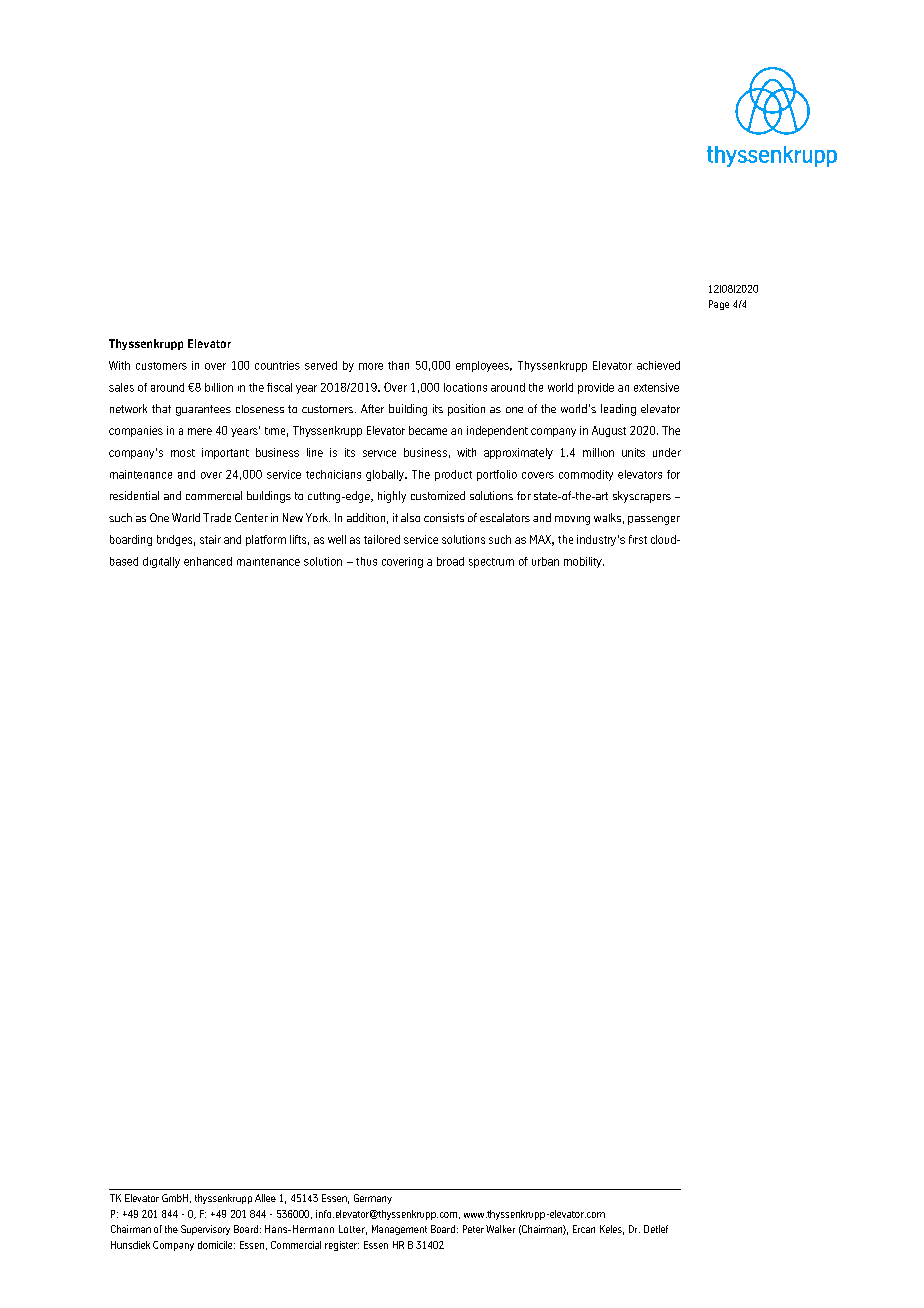 This screenshot has width=924, height=1308. What do you see at coordinates (208, 561) in the screenshot?
I see `enhanced` at bounding box center [208, 561].
